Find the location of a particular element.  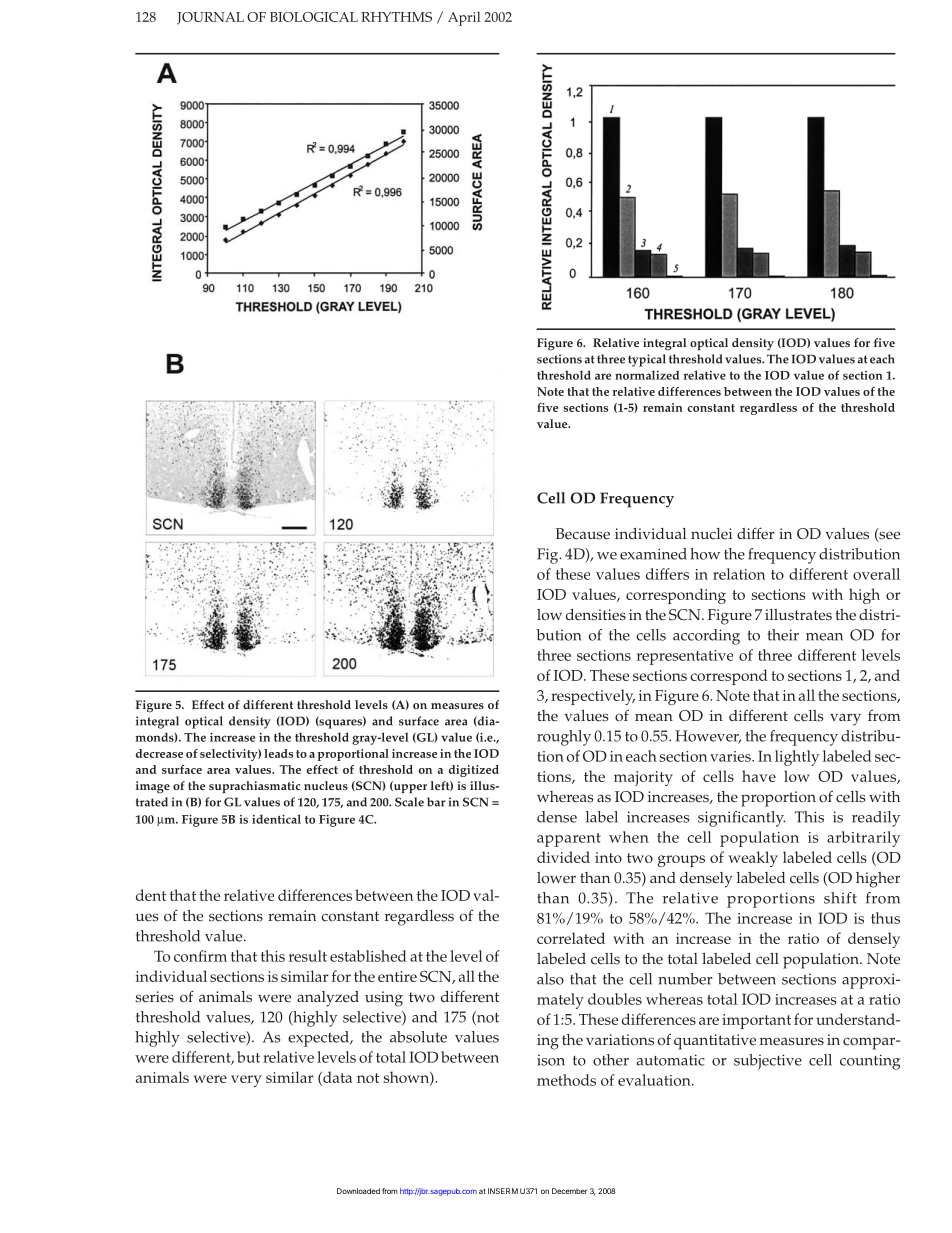

April is located at coordinates (464, 18).
